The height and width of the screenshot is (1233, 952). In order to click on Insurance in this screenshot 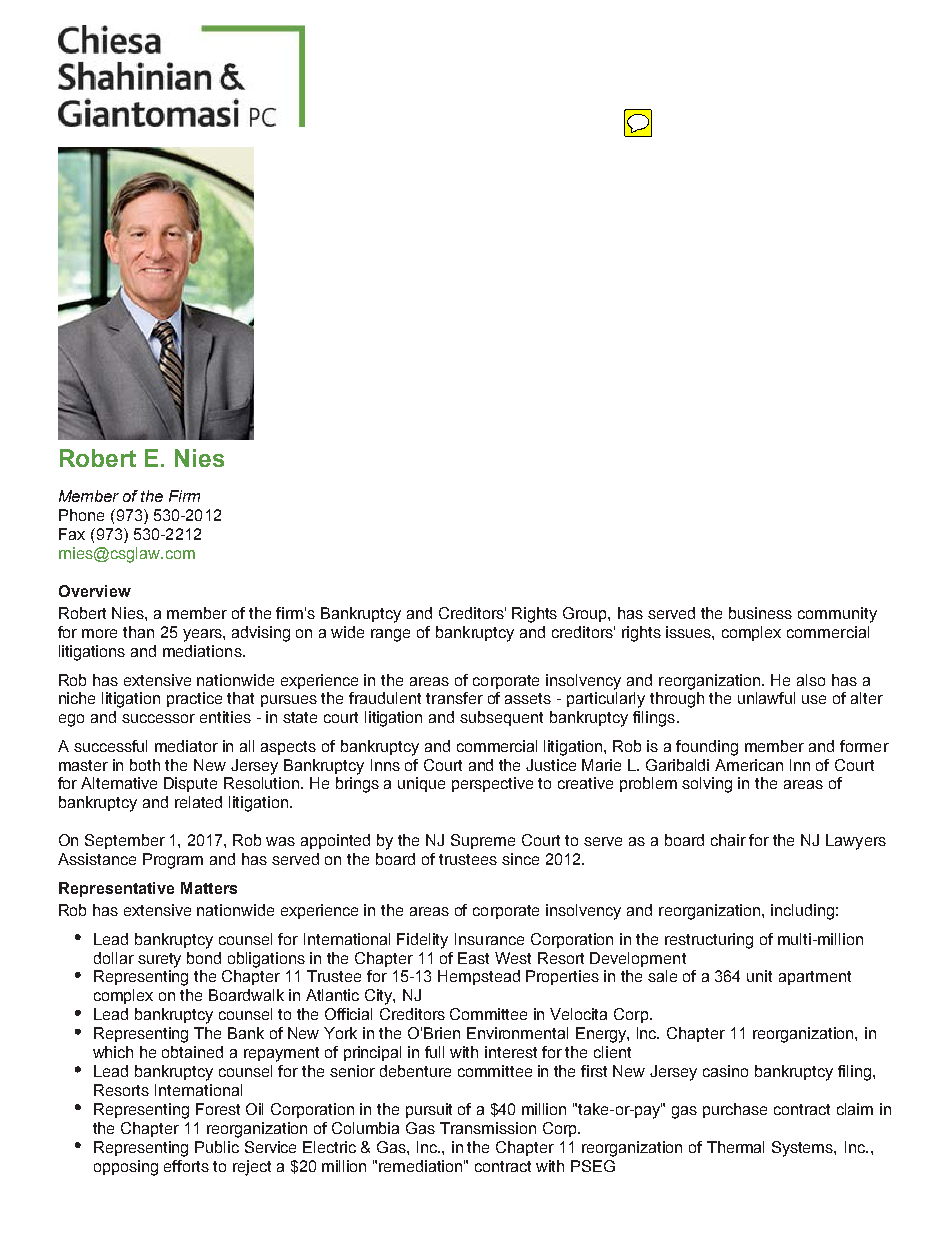, I will do `click(489, 939)`.
